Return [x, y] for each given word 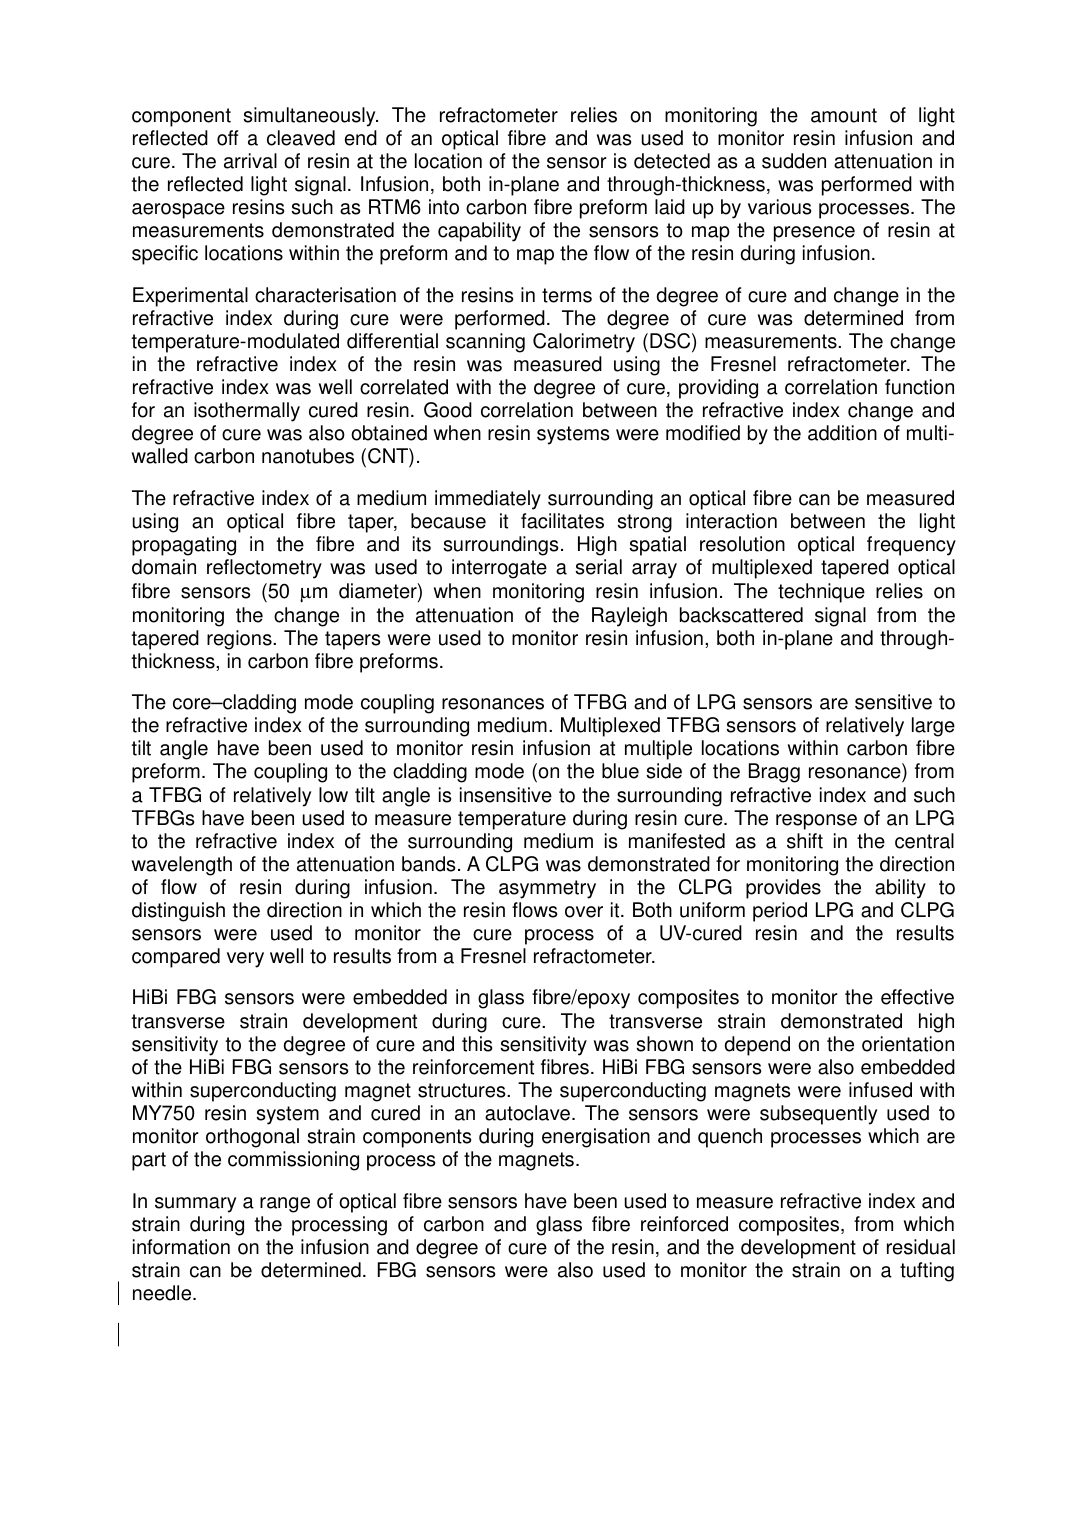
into [444, 207]
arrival [250, 161]
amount [844, 115]
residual [921, 1247]
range [285, 1205]
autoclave [529, 1113]
